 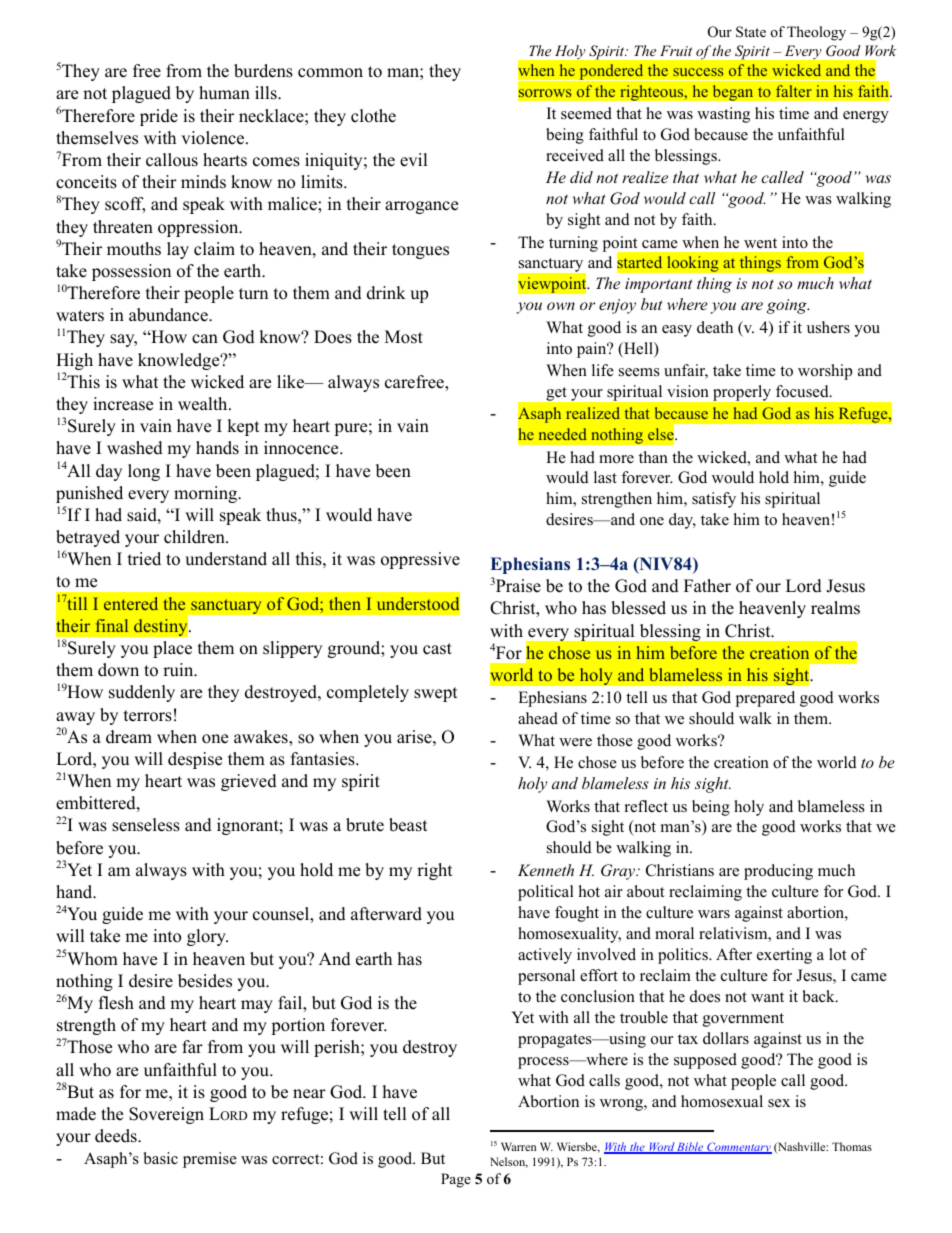 What do you see at coordinates (224, 93) in the screenshot?
I see `human` at bounding box center [224, 93].
